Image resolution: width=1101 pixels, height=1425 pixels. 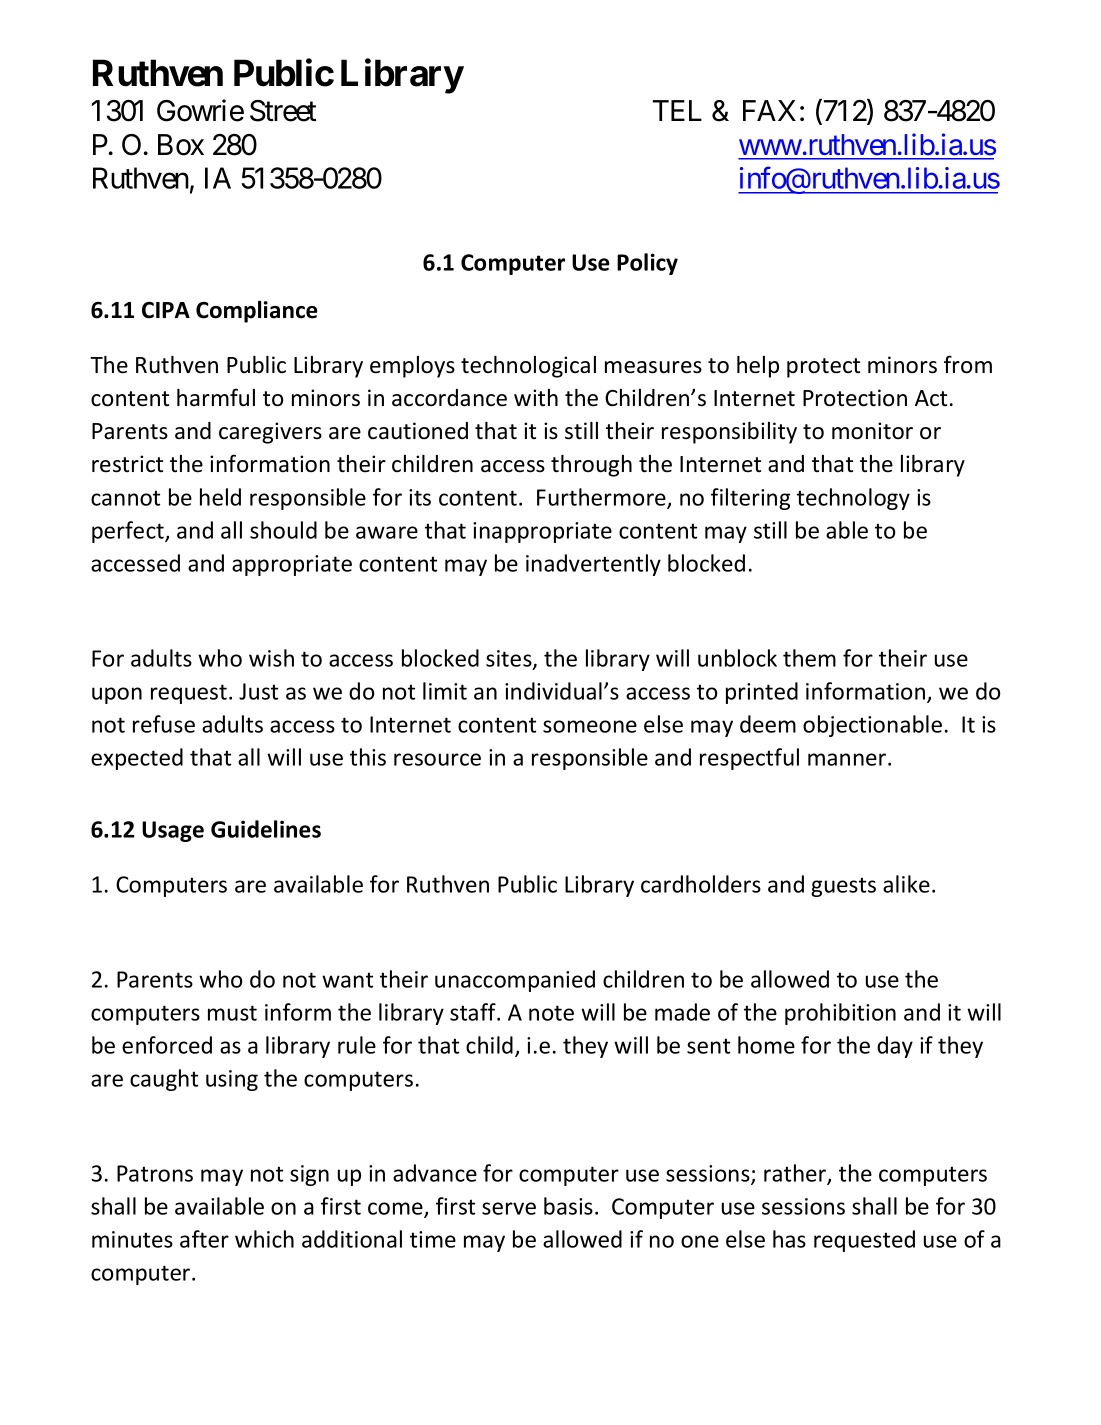 What do you see at coordinates (872, 431) in the image?
I see `monitor` at bounding box center [872, 431].
